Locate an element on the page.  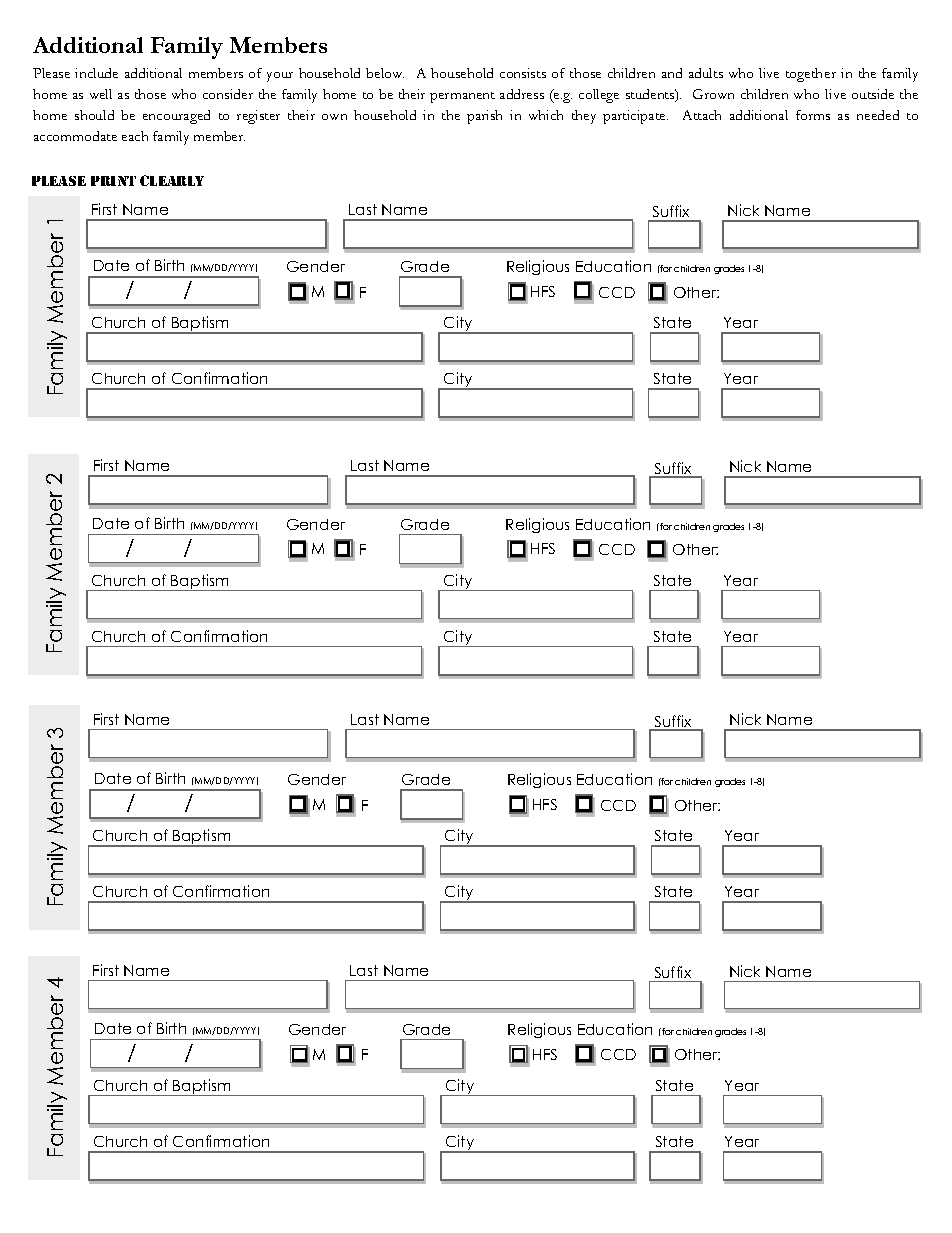
together is located at coordinates (811, 75).
